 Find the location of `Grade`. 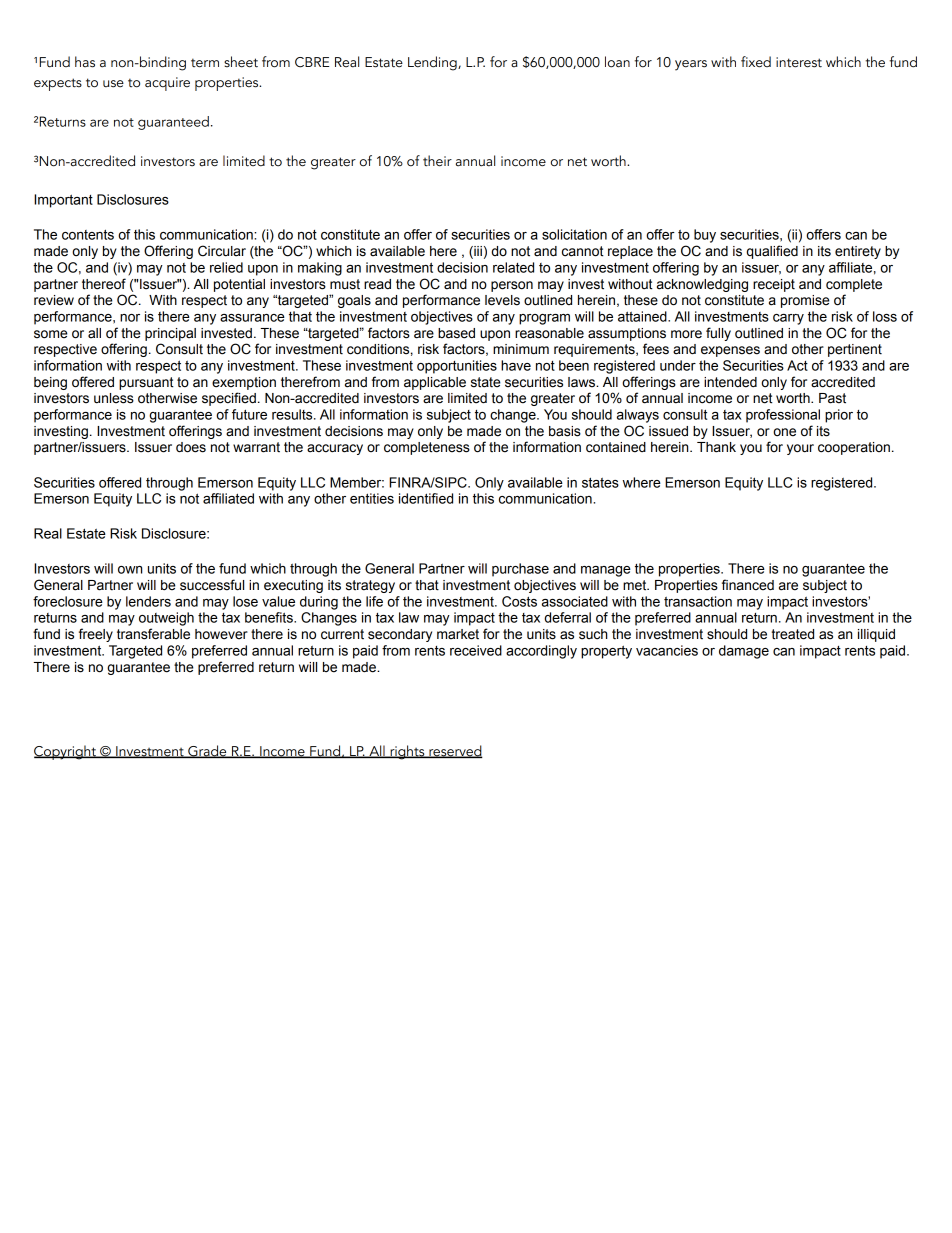

Grade is located at coordinates (207, 751).
